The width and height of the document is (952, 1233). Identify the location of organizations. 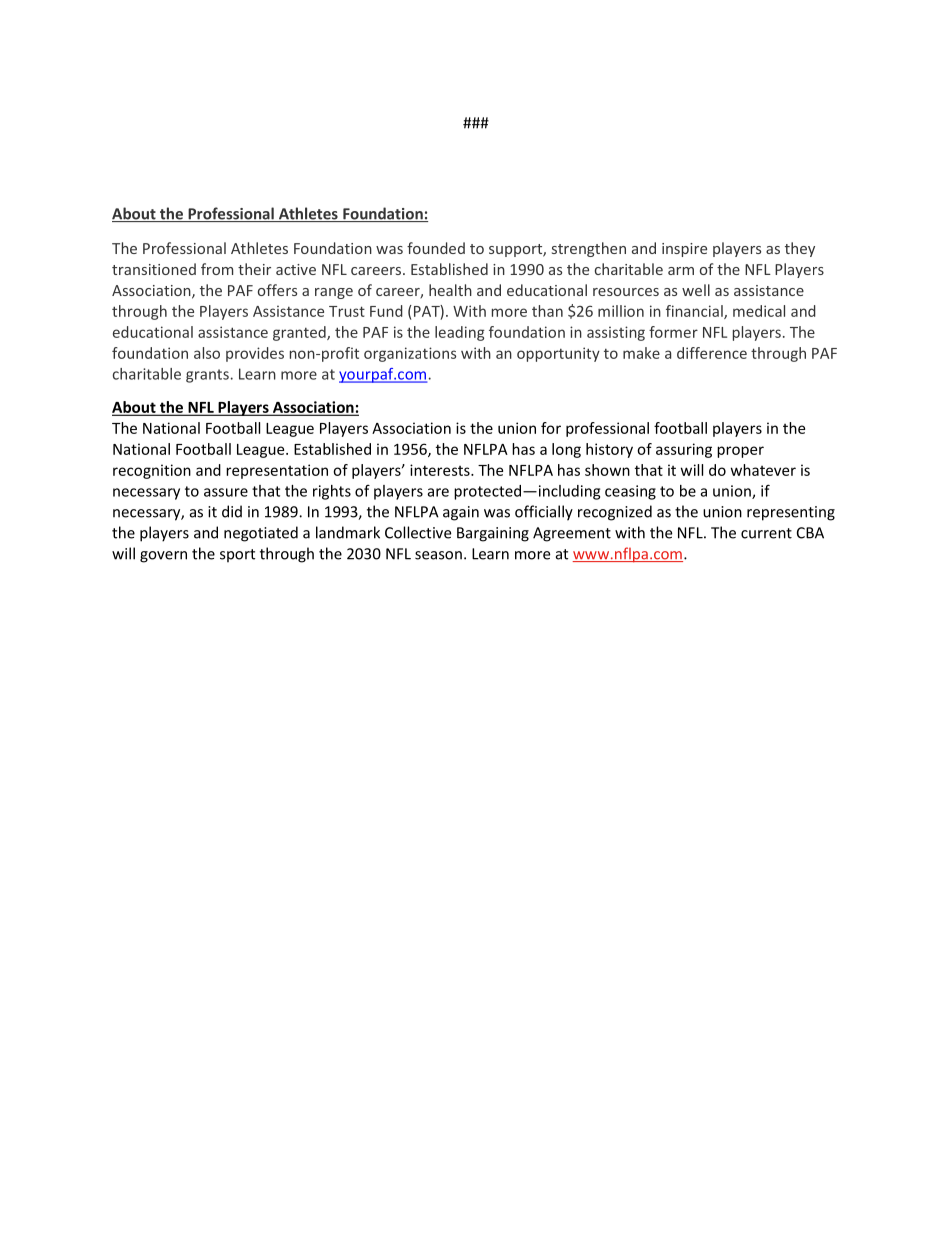
(410, 354).
